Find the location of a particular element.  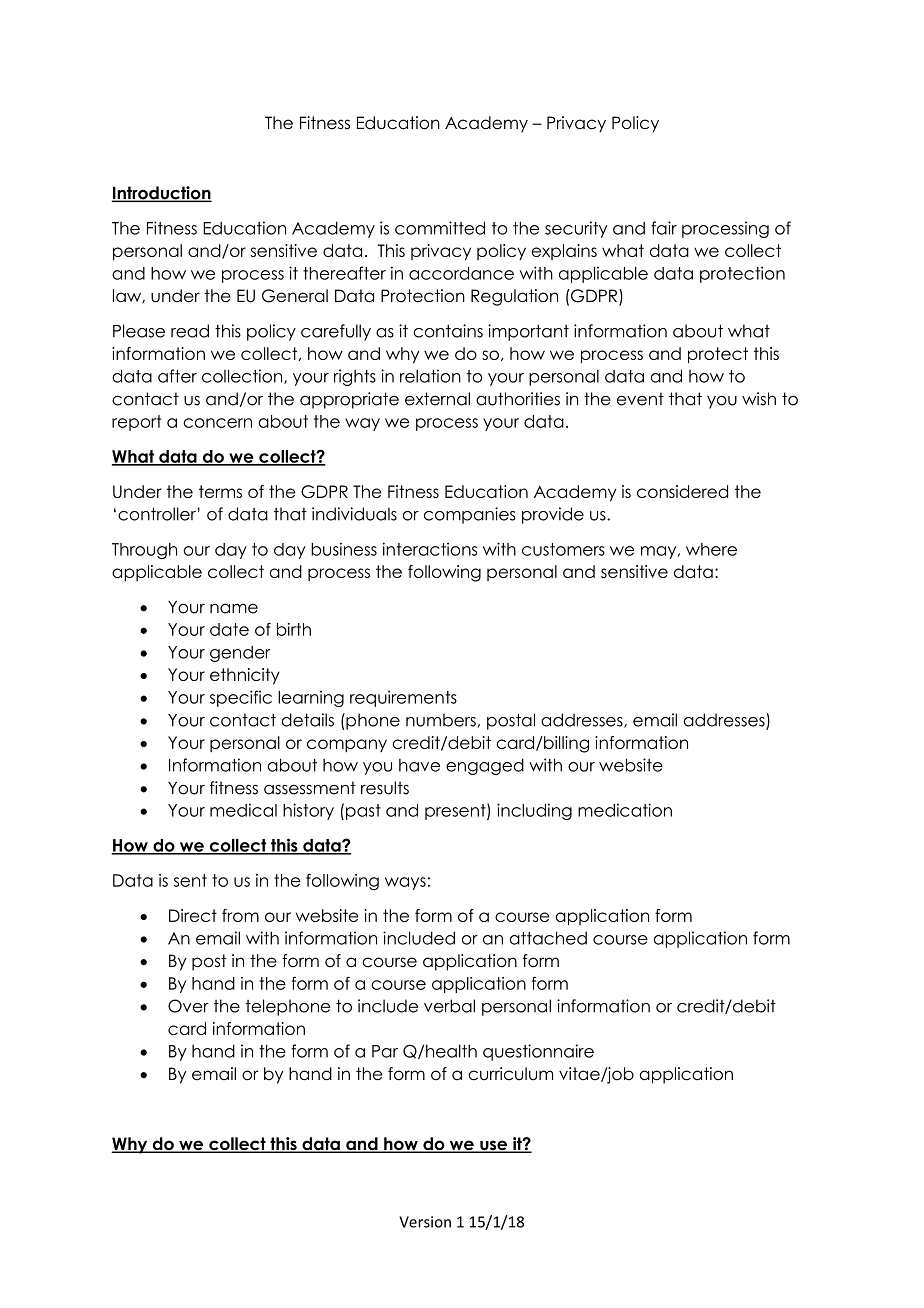

medical is located at coordinates (243, 810).
